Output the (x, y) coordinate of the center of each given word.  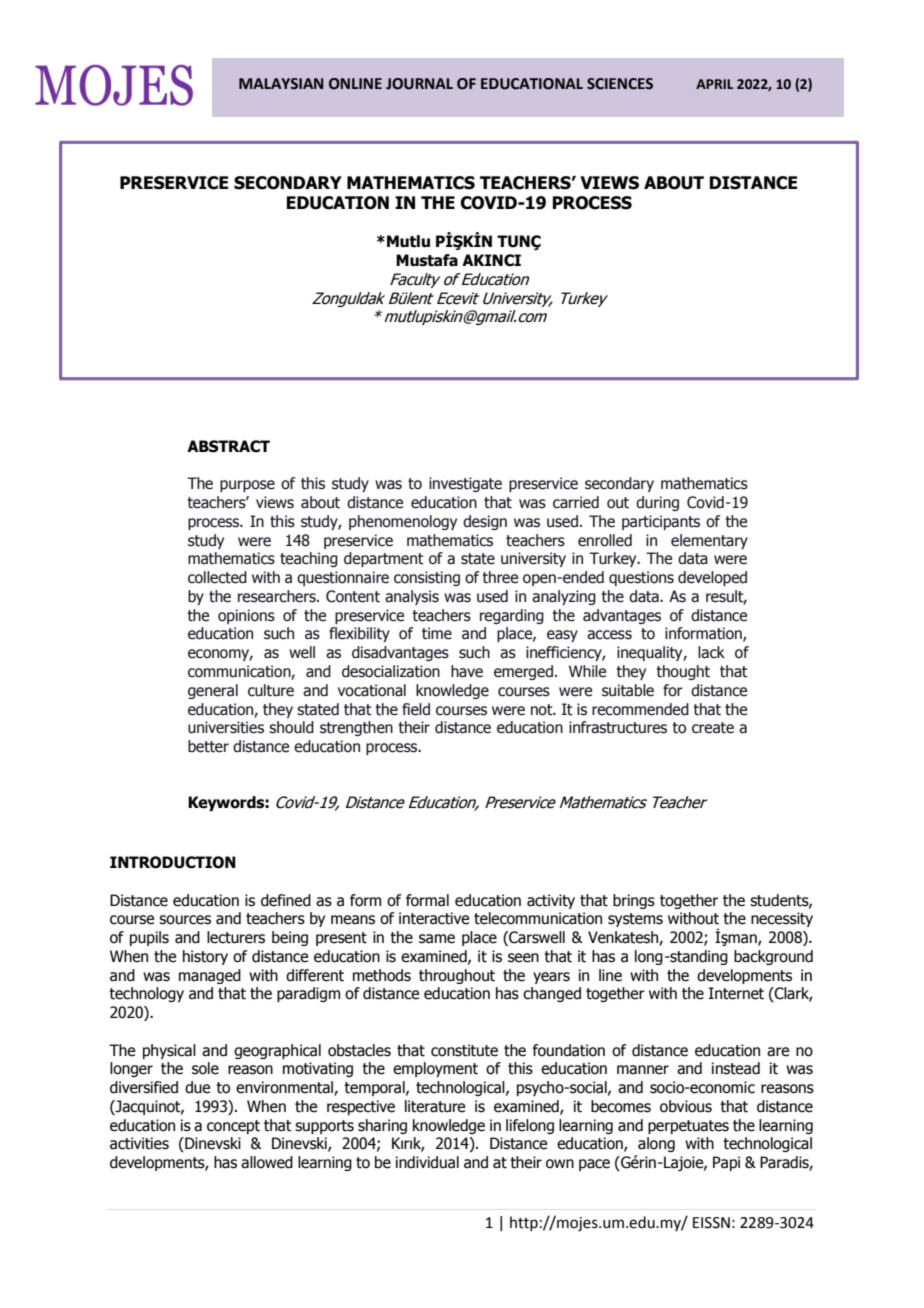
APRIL (714, 84)
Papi (726, 1163)
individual (427, 1162)
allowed (267, 1162)
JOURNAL (419, 84)
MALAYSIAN (281, 84)
